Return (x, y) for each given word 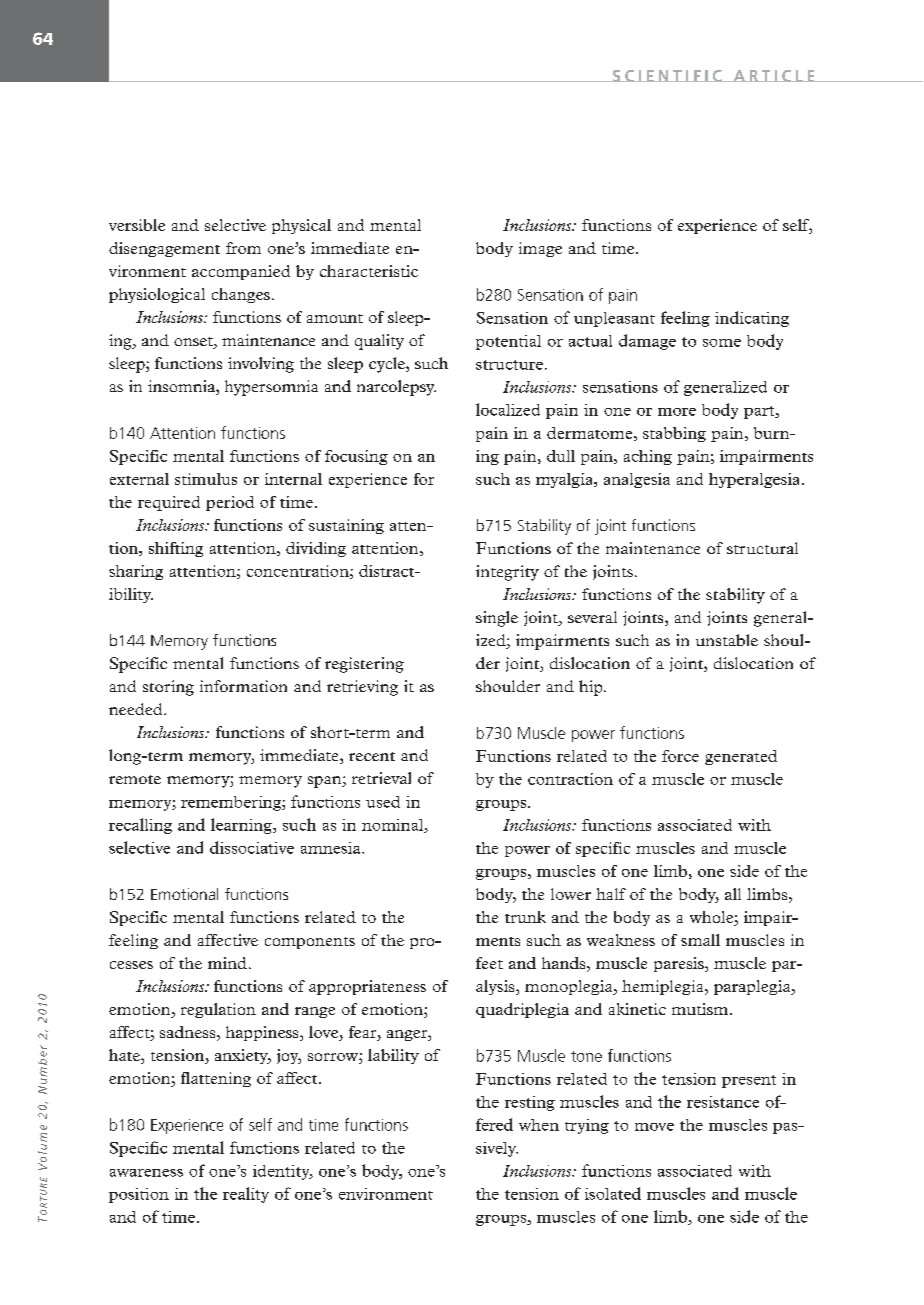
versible (137, 225)
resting (530, 1103)
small (700, 940)
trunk (525, 917)
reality (246, 1195)
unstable (727, 640)
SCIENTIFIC (667, 76)
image (540, 249)
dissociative (252, 847)
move (654, 1127)
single (497, 619)
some (722, 343)
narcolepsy (396, 388)
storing (168, 688)
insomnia (182, 387)
